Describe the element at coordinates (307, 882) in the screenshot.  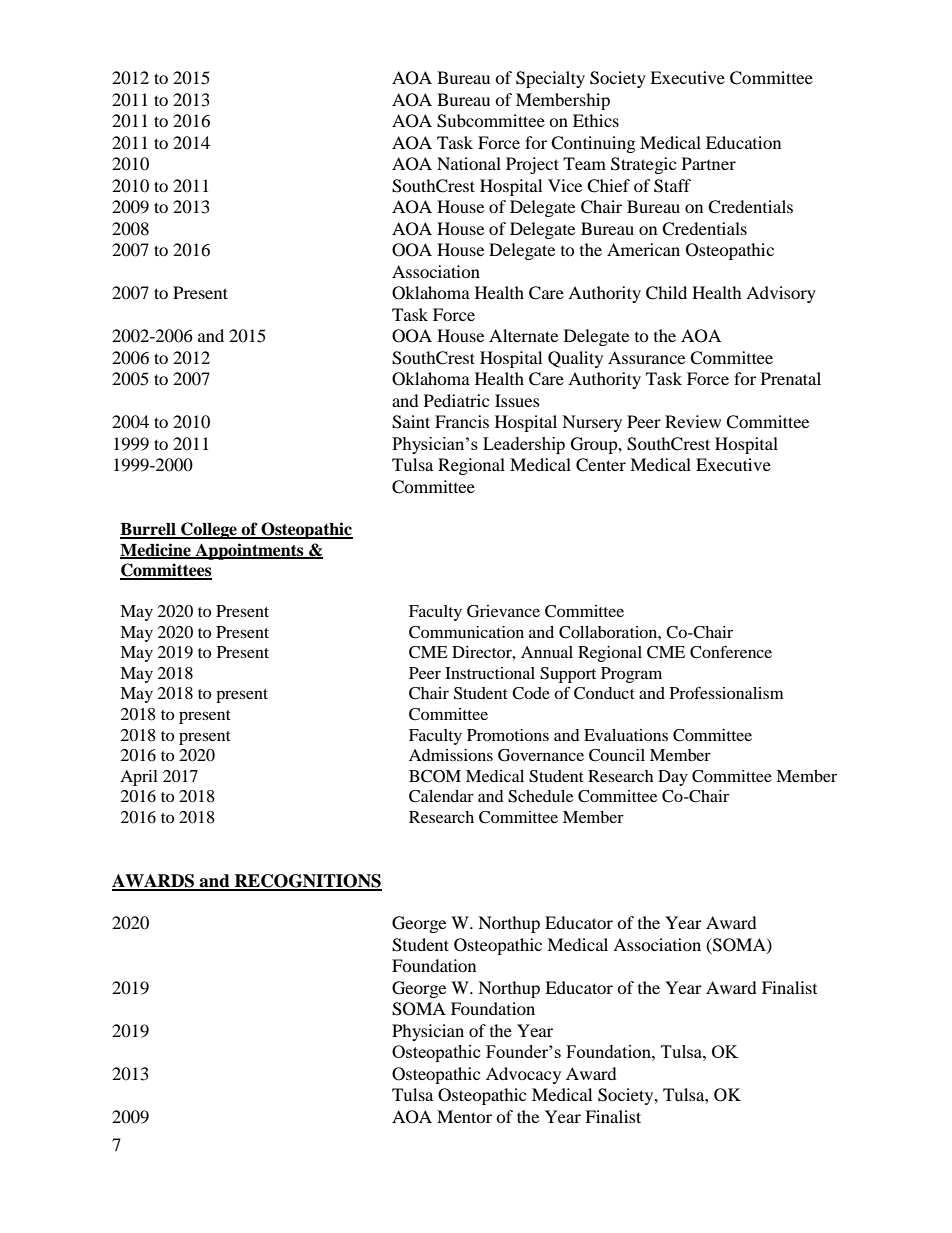
I see `RECOGNITIONS` at that location.
